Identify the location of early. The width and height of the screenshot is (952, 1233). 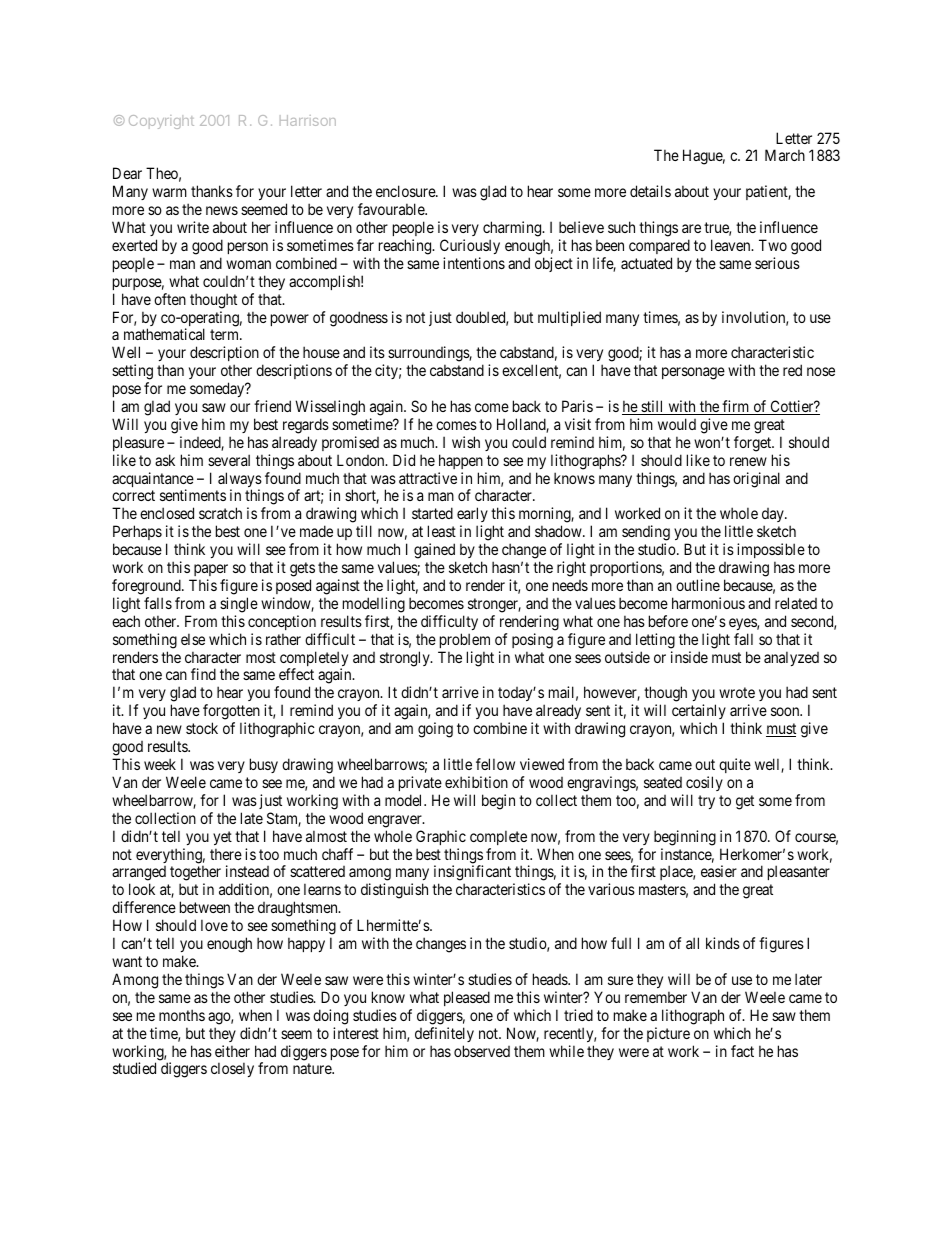
(472, 516).
